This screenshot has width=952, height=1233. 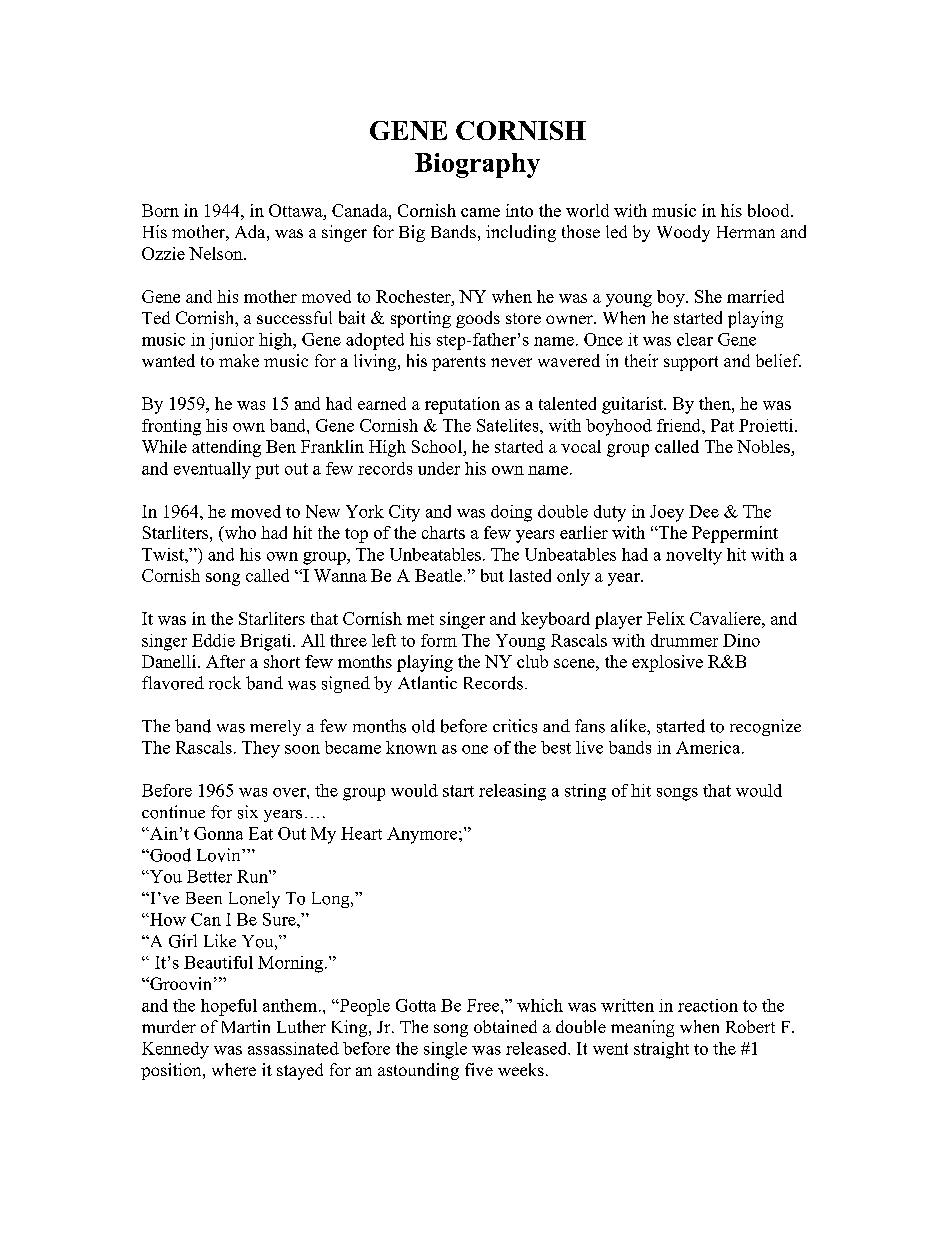 I want to click on under, so click(x=439, y=468).
